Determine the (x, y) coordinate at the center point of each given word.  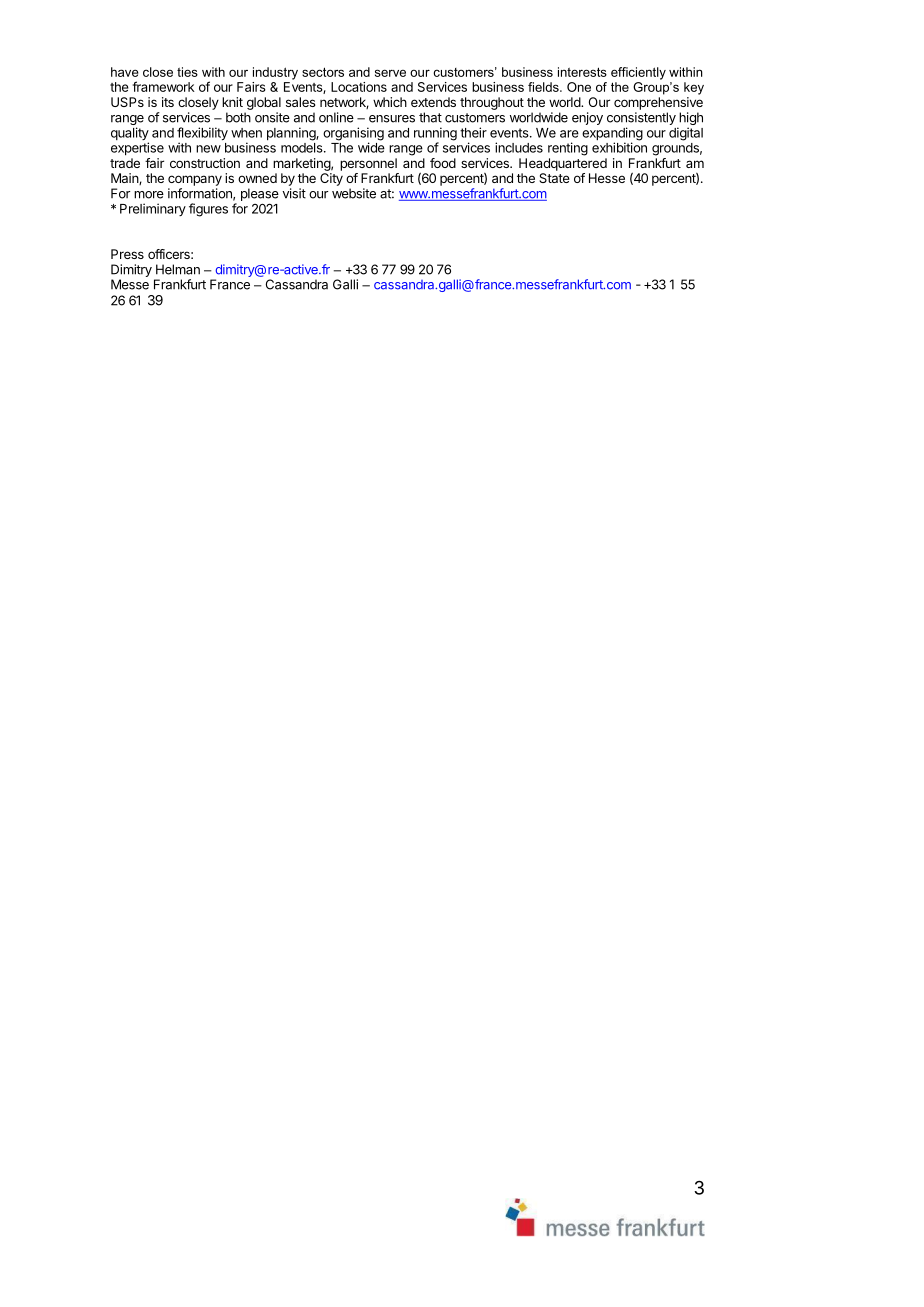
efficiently (638, 73)
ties (187, 72)
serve (390, 73)
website (354, 193)
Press (127, 254)
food (443, 163)
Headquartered (563, 164)
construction (205, 163)
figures (208, 210)
